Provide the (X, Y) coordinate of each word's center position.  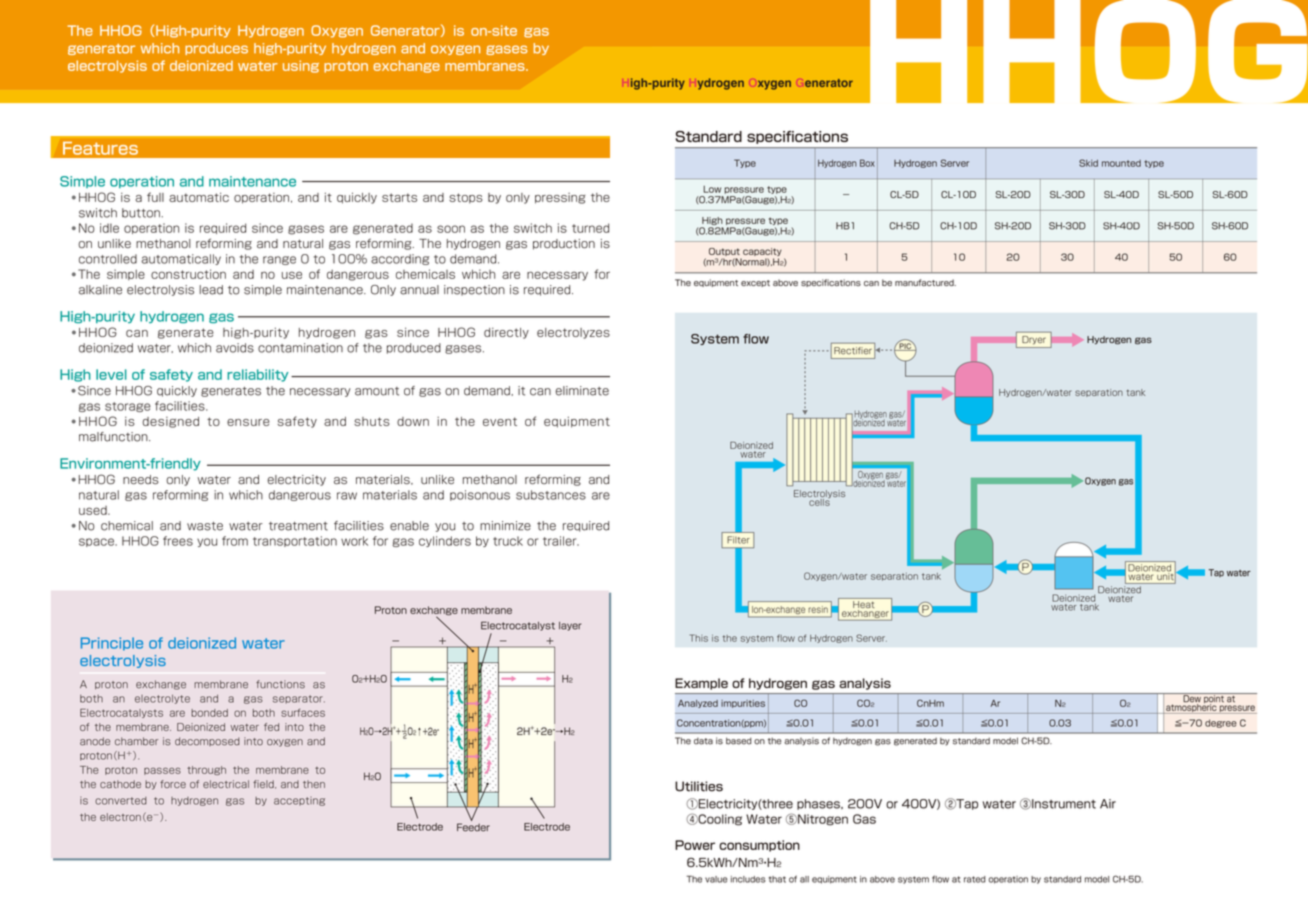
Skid (1088, 163)
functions (280, 684)
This (699, 638)
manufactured (925, 282)
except (755, 283)
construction (188, 274)
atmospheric (1191, 707)
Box (867, 163)
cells (819, 501)
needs (141, 479)
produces (216, 49)
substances (551, 495)
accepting (299, 801)
